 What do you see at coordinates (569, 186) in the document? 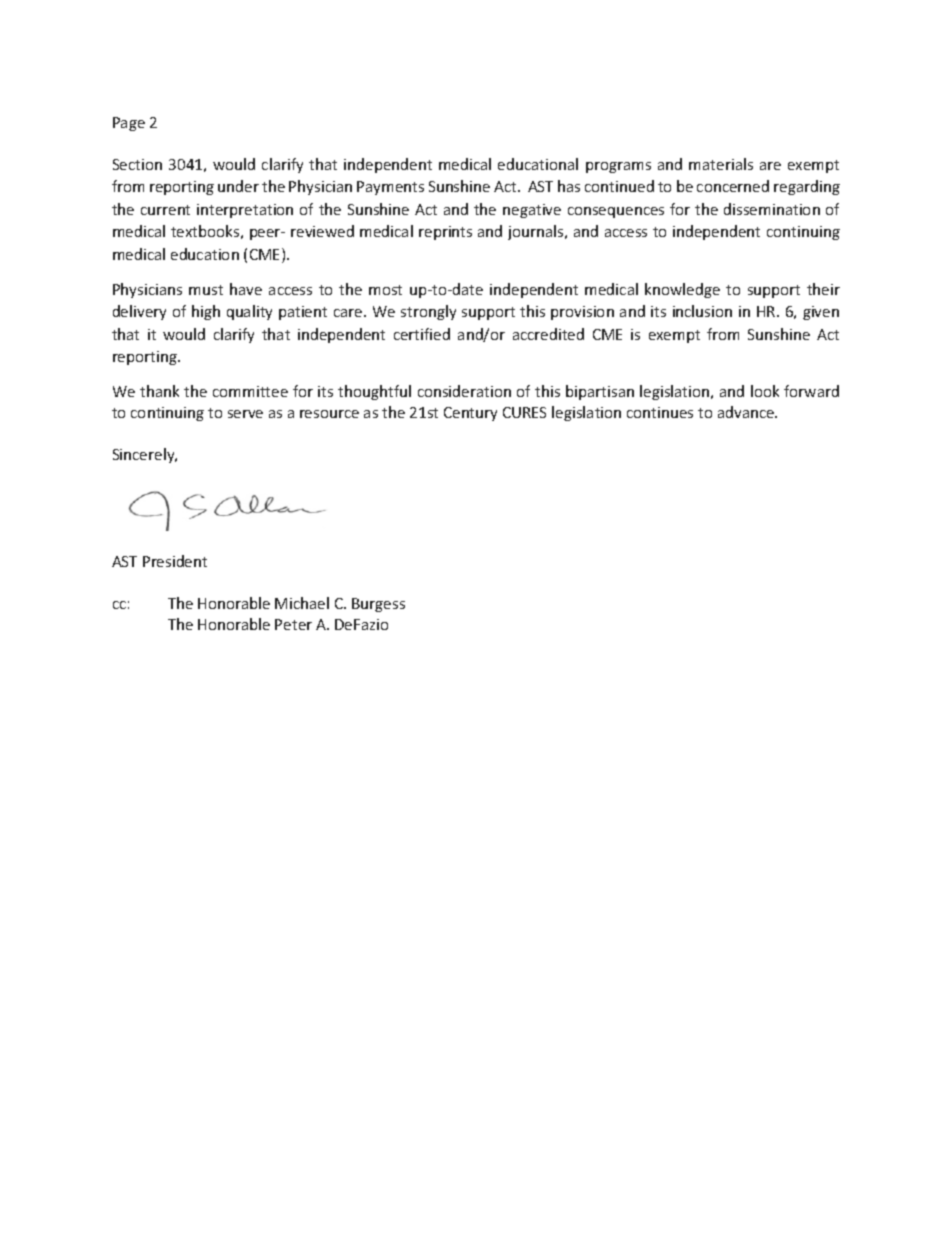
I see `has` at bounding box center [569, 186].
